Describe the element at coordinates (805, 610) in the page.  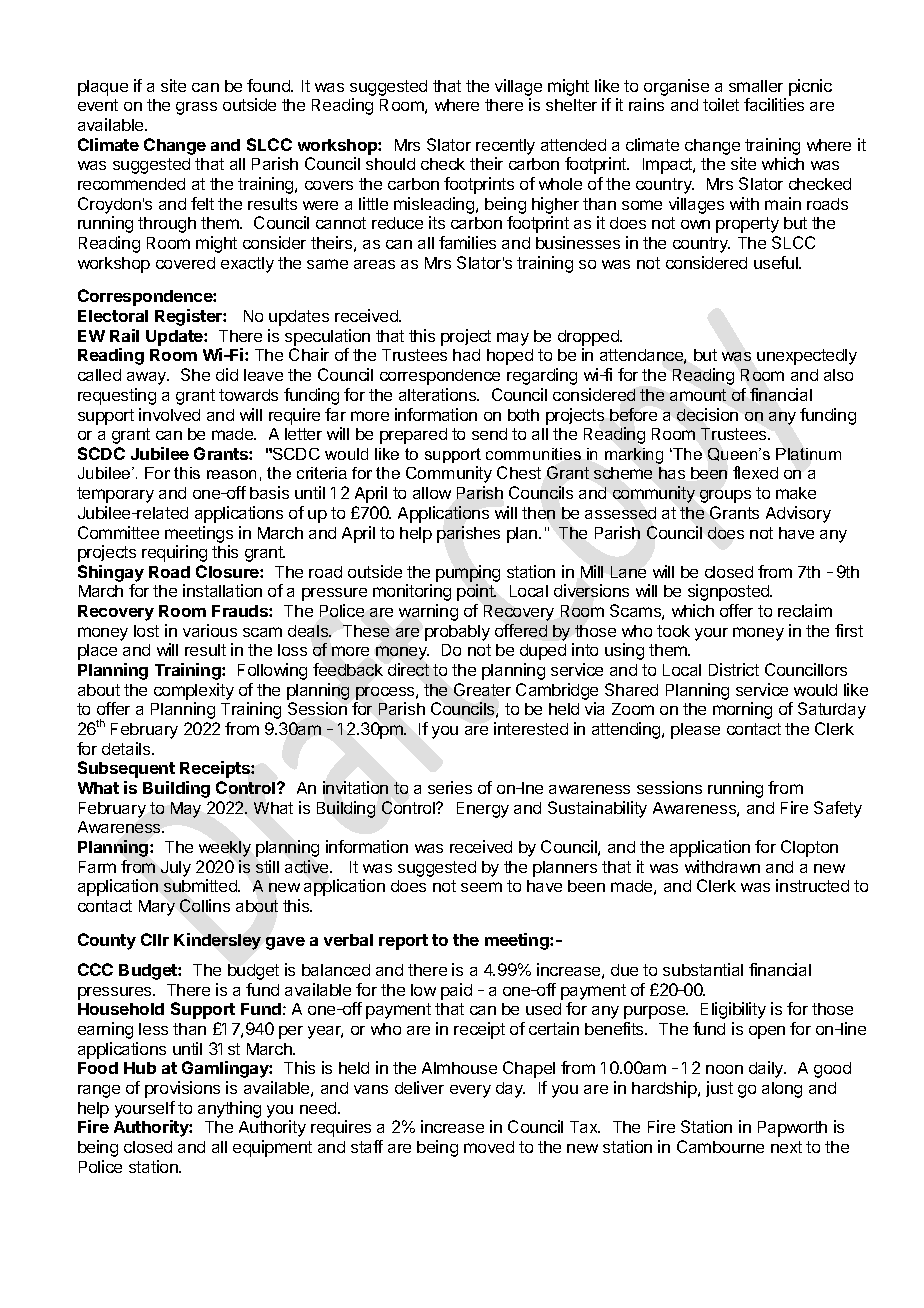
I see `reclaim` at that location.
